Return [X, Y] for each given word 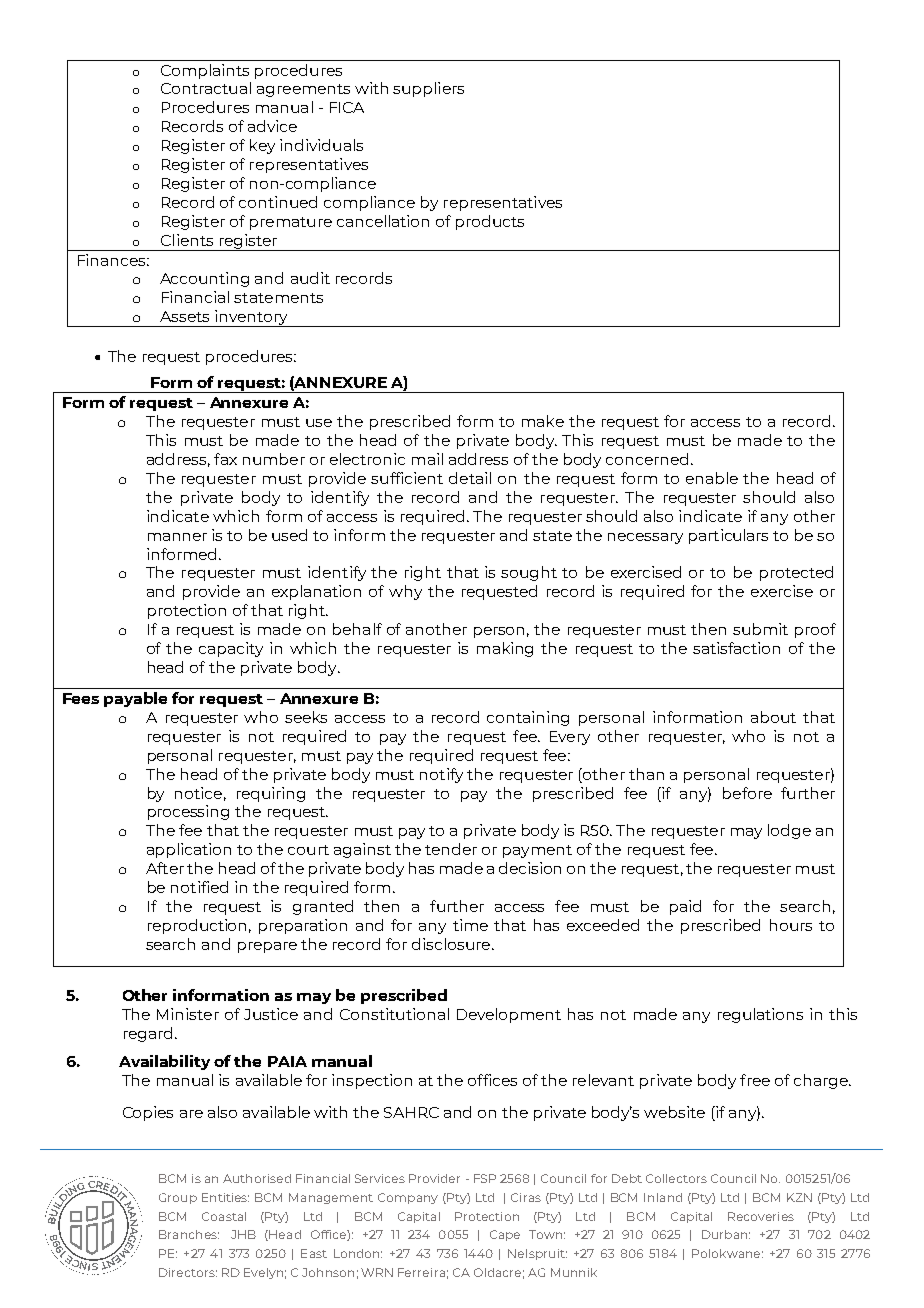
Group [178, 1198]
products [490, 222]
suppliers [428, 89]
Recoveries [761, 1216]
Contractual [206, 88]
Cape [505, 1235]
